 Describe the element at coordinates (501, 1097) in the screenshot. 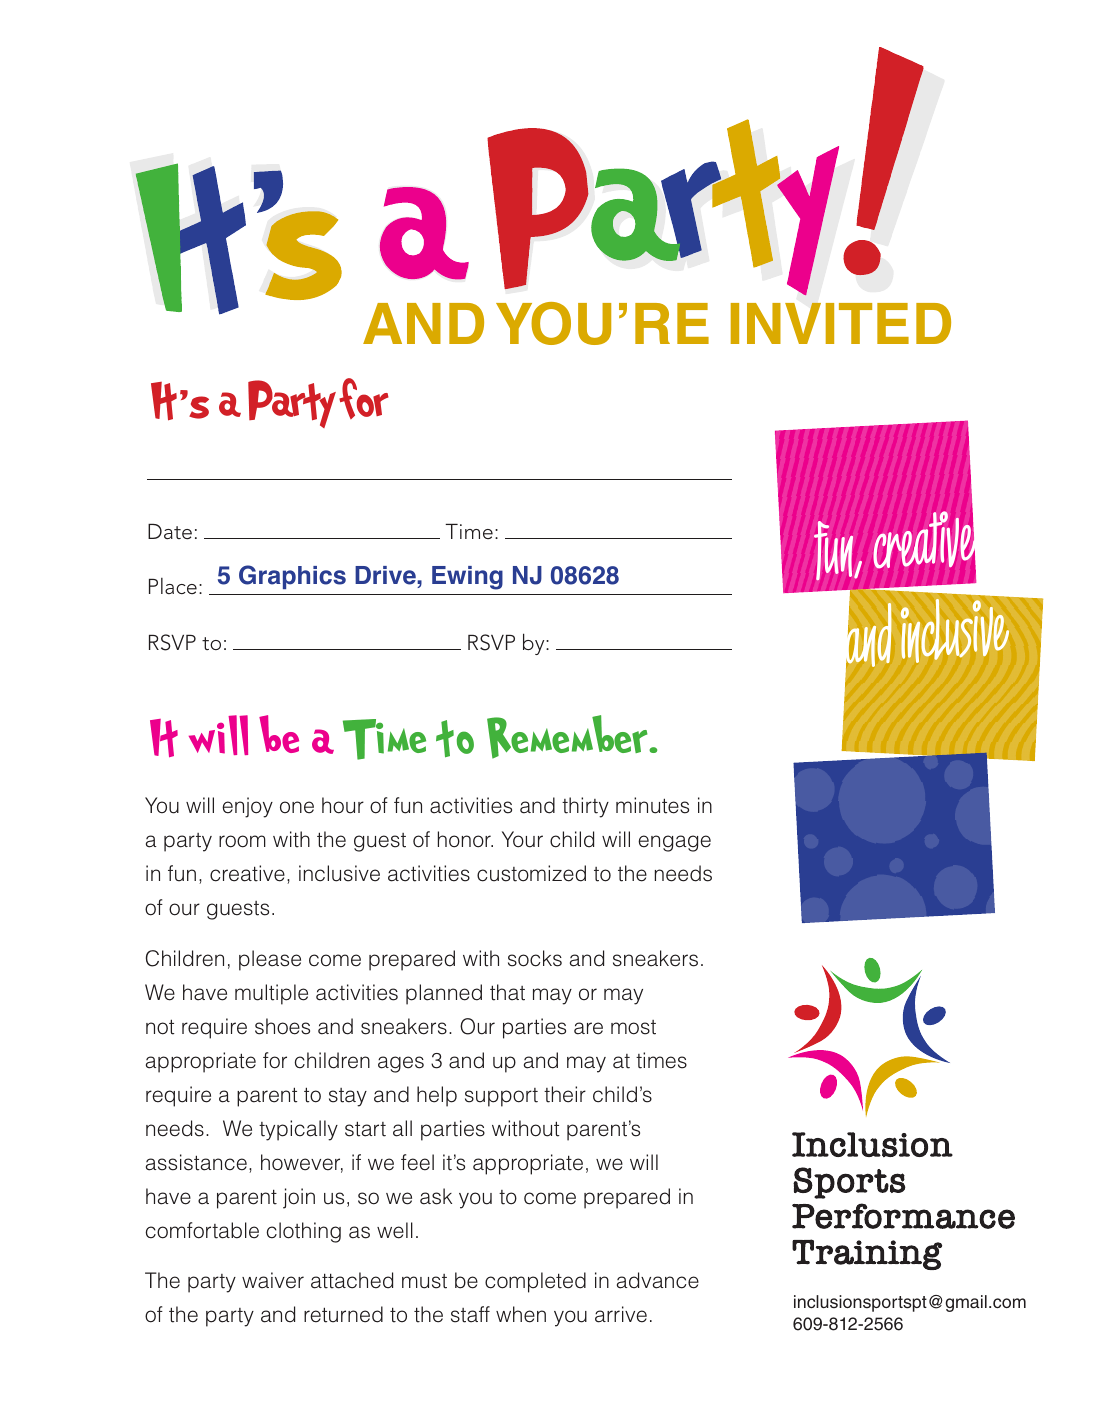

I see `support` at that location.
